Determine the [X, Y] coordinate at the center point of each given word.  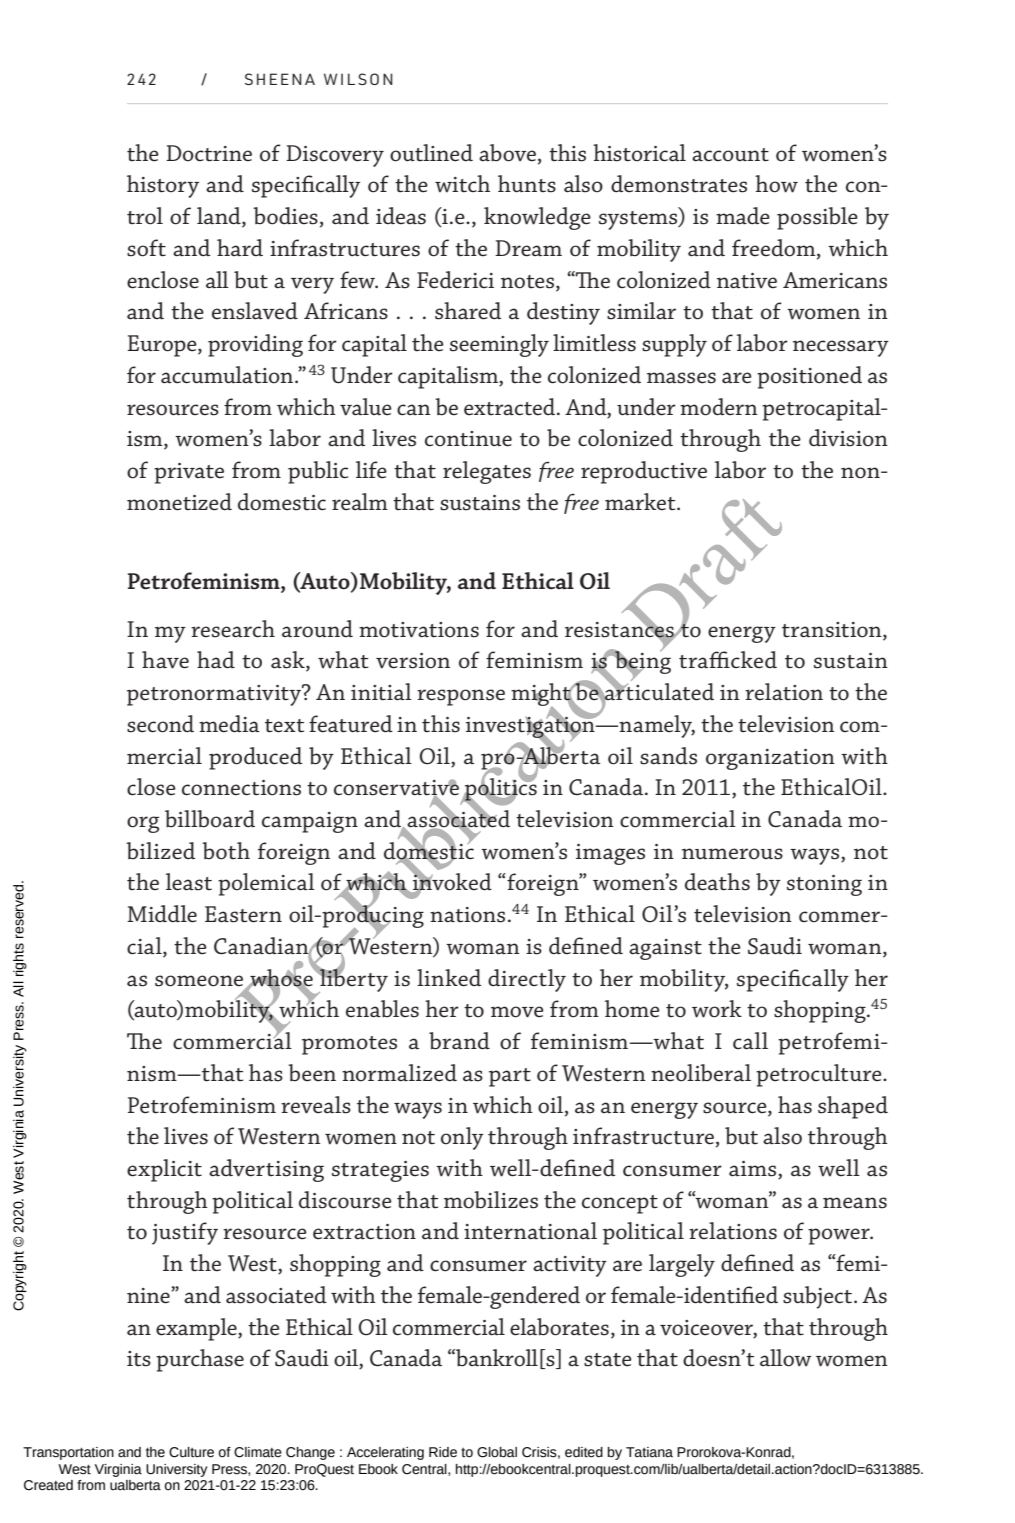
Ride [443, 1452]
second [160, 724]
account [730, 155]
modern [719, 407]
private [189, 473]
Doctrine [209, 153]
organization [770, 759]
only [462, 1138]
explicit [164, 1170]
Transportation [68, 1453]
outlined [431, 153]
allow [785, 1358]
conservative [396, 788]
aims [754, 1170]
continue [468, 439]
